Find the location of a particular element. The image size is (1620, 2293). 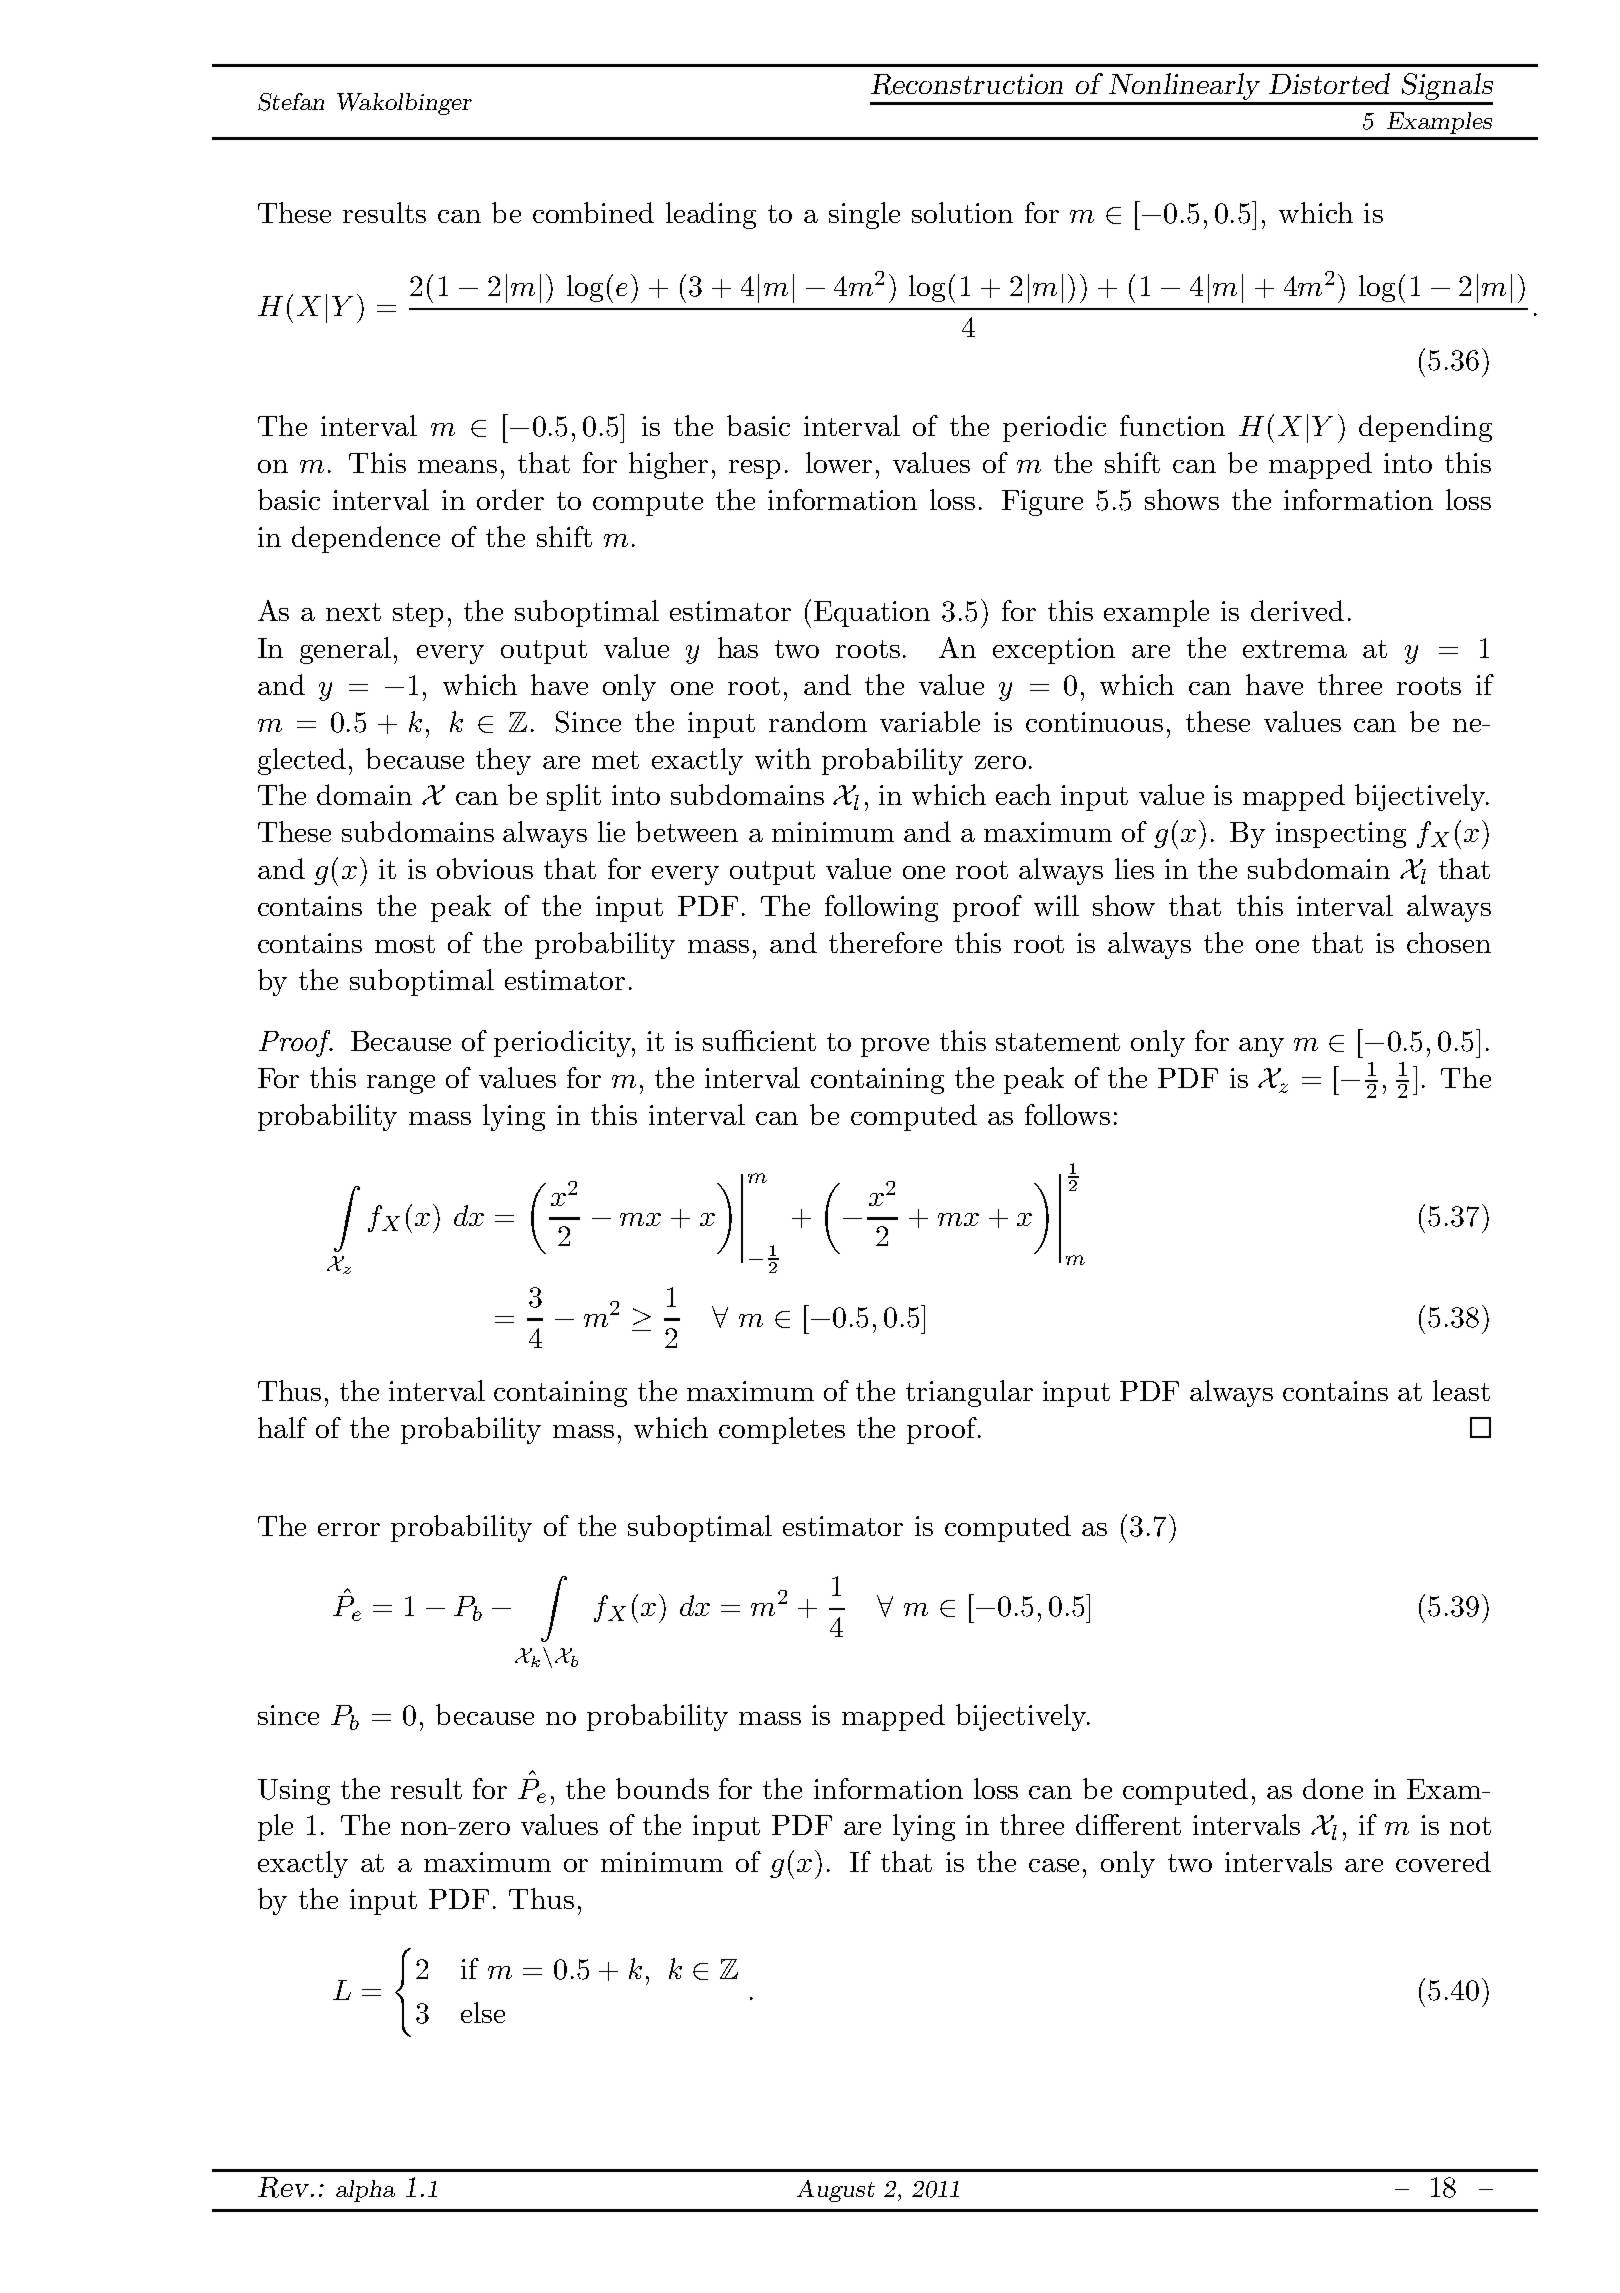

August is located at coordinates (836, 2191).
